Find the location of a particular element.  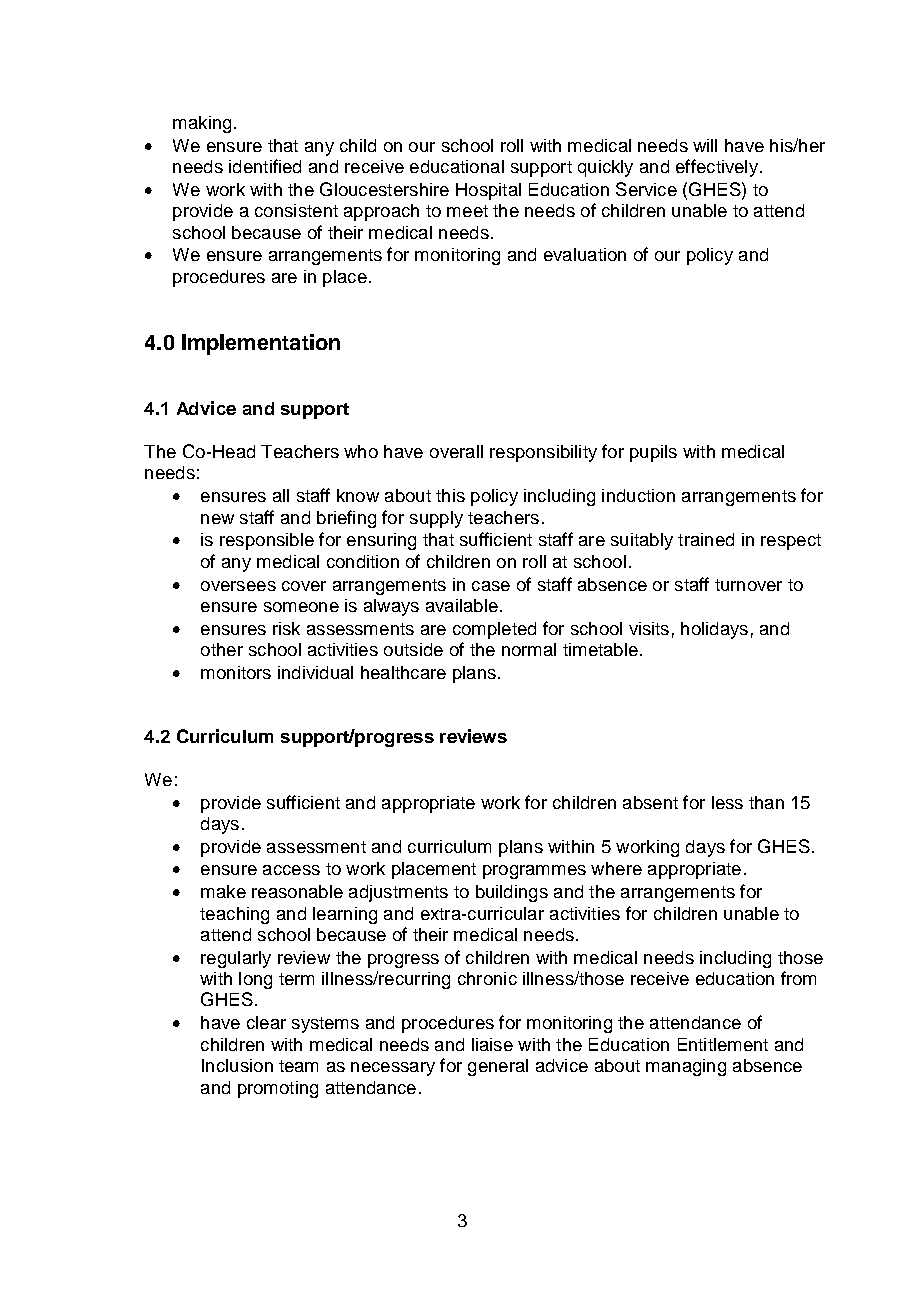

case is located at coordinates (491, 586).
